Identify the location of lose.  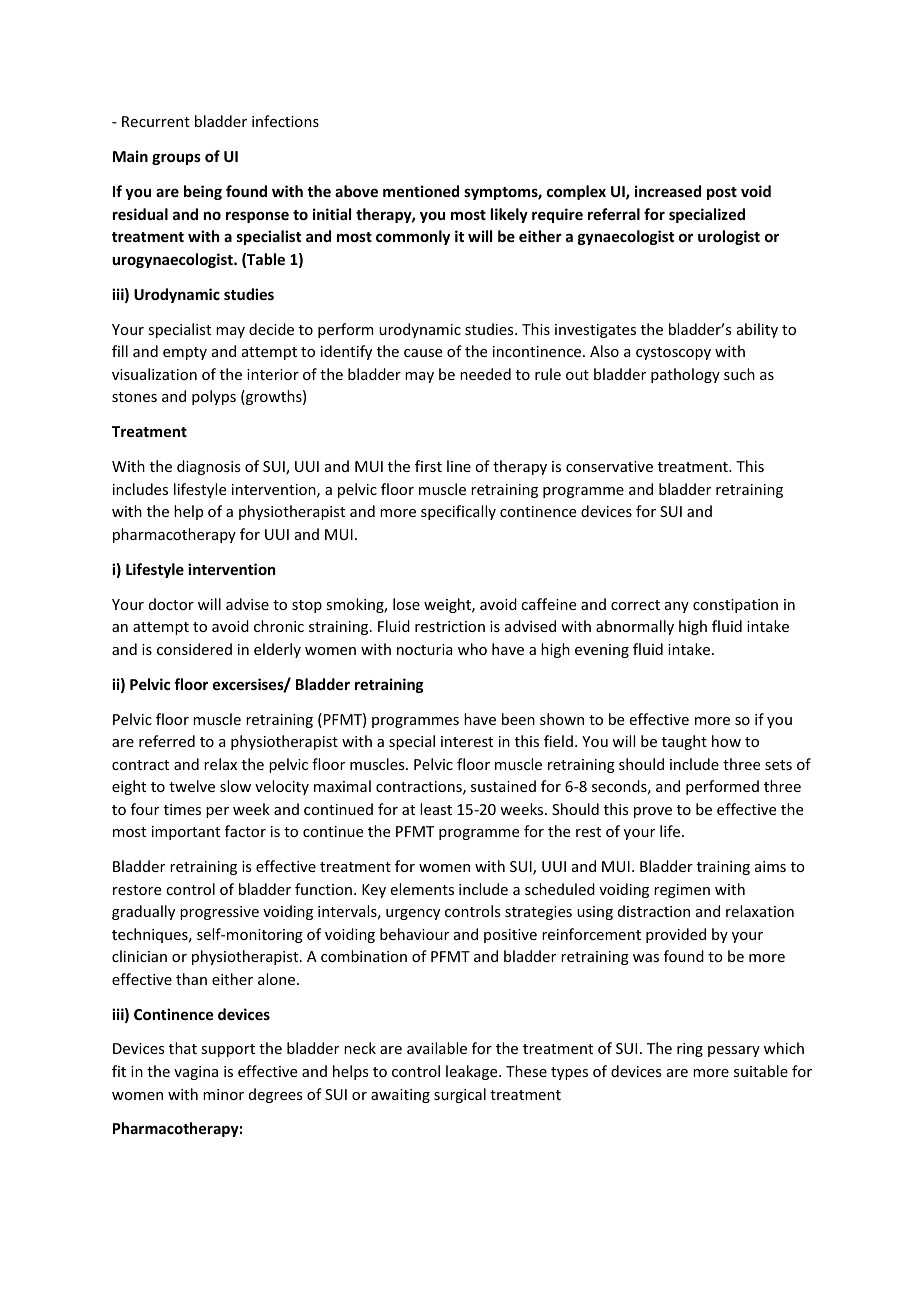
(406, 604).
